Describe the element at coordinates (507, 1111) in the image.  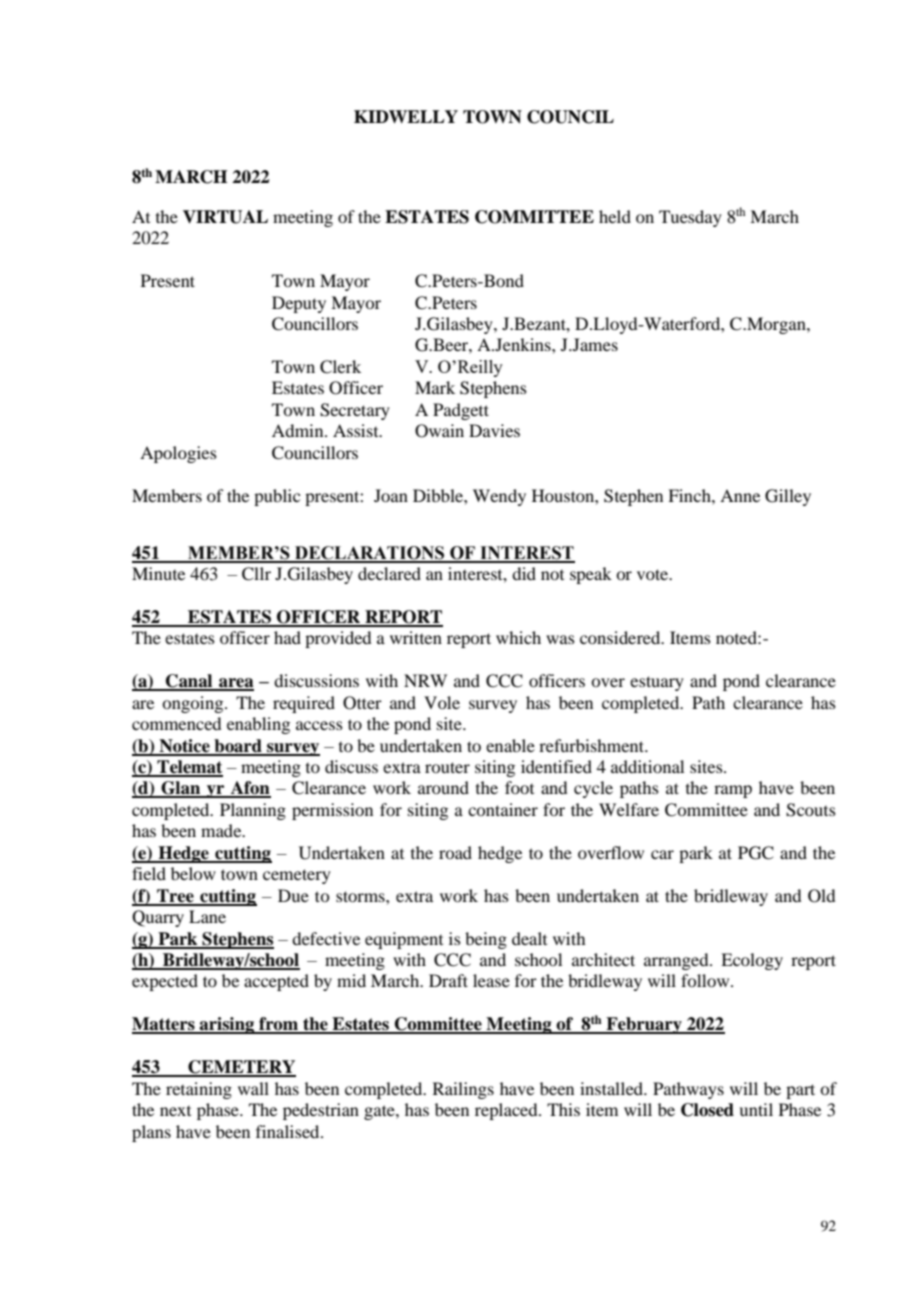
I see `replaced` at that location.
